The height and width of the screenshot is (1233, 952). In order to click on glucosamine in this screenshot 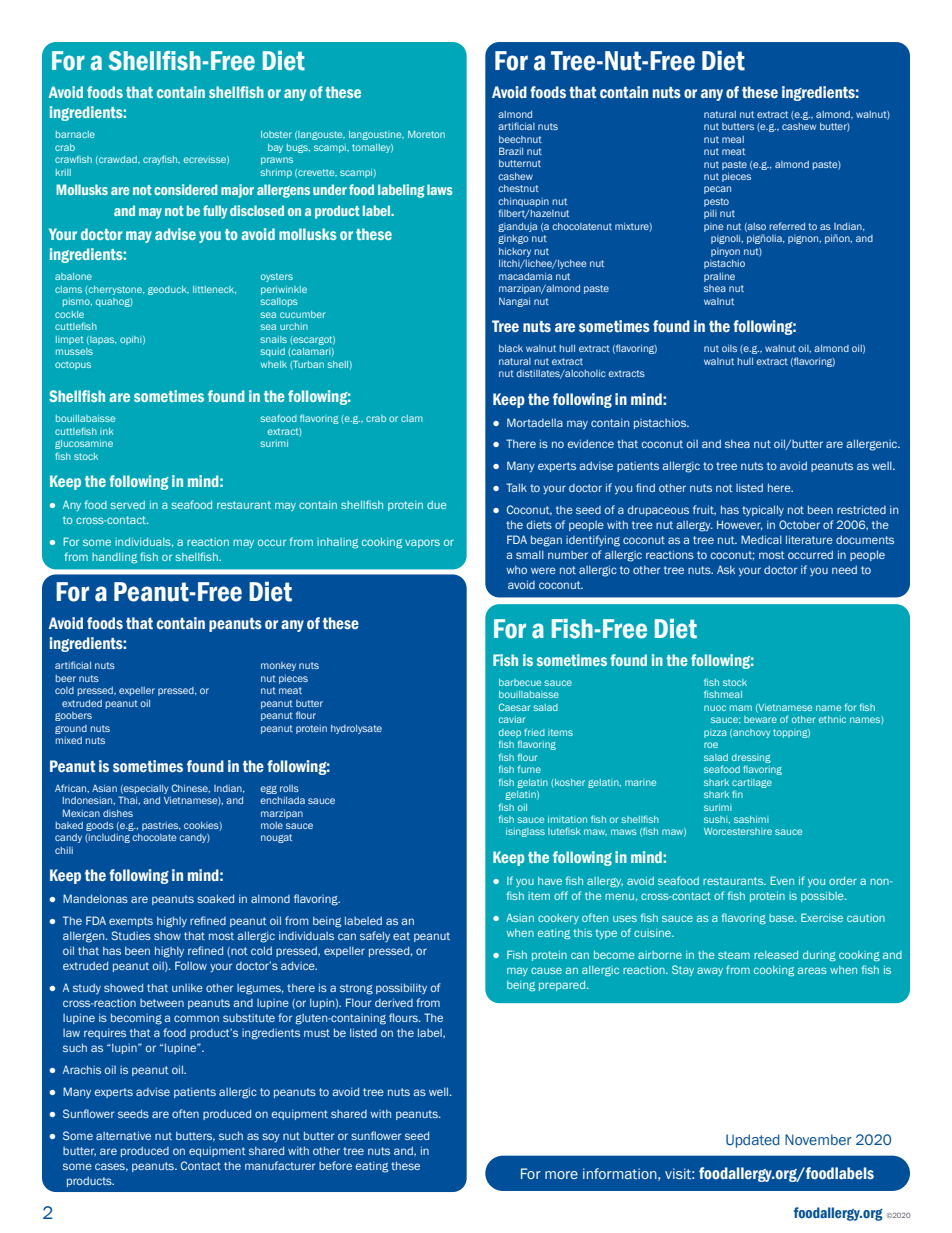, I will do `click(84, 444)`.
